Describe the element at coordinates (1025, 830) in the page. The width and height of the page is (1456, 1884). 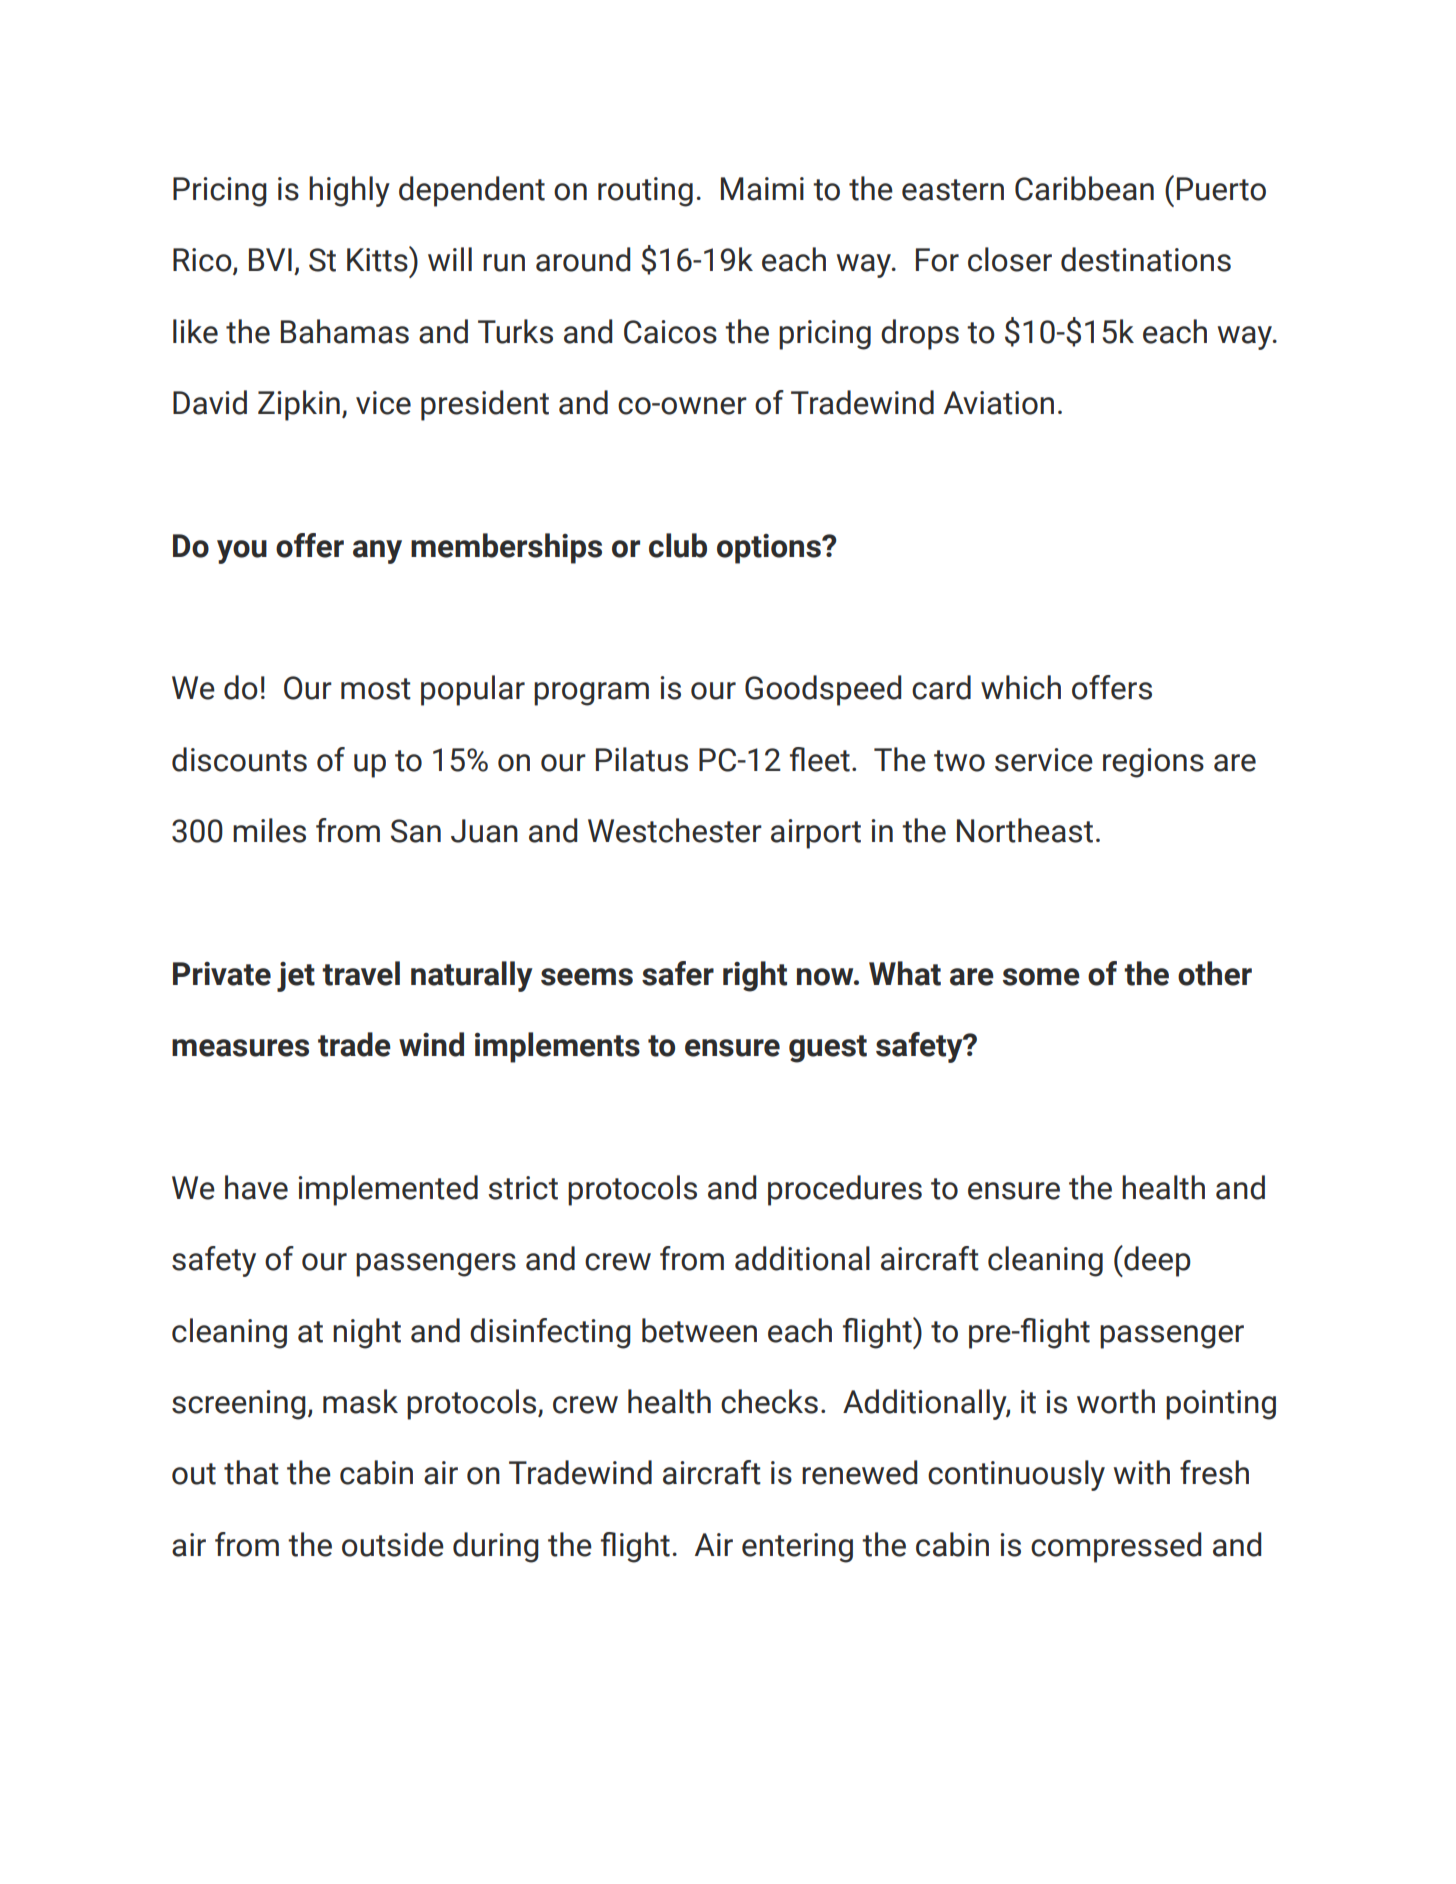
I see `Northeast` at that location.
